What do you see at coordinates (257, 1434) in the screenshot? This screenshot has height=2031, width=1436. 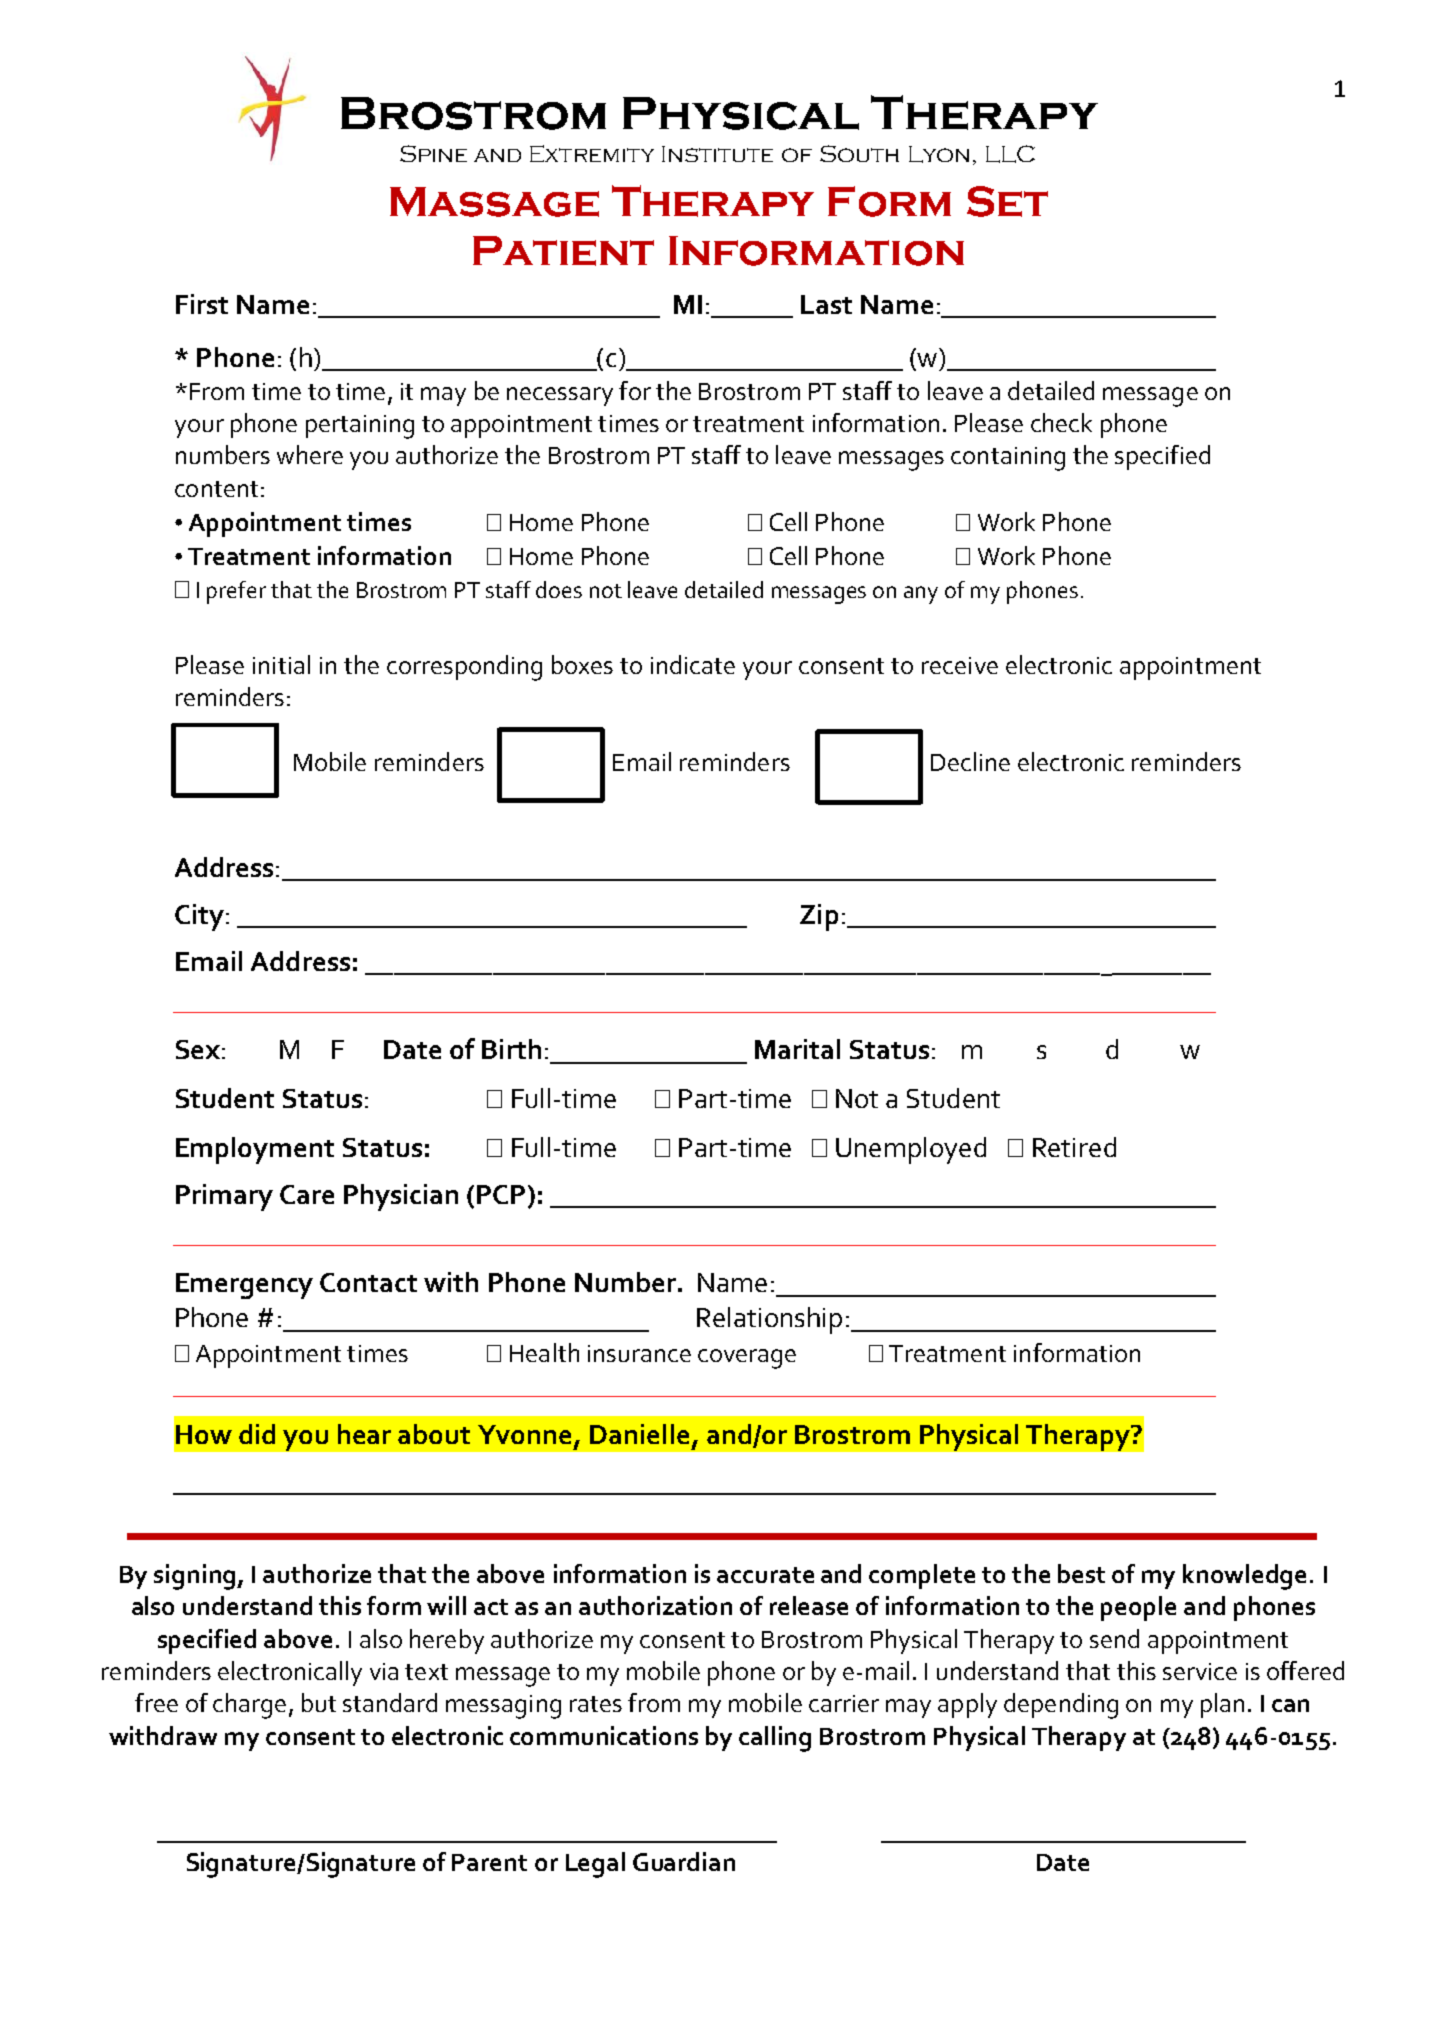 I see `did` at bounding box center [257, 1434].
